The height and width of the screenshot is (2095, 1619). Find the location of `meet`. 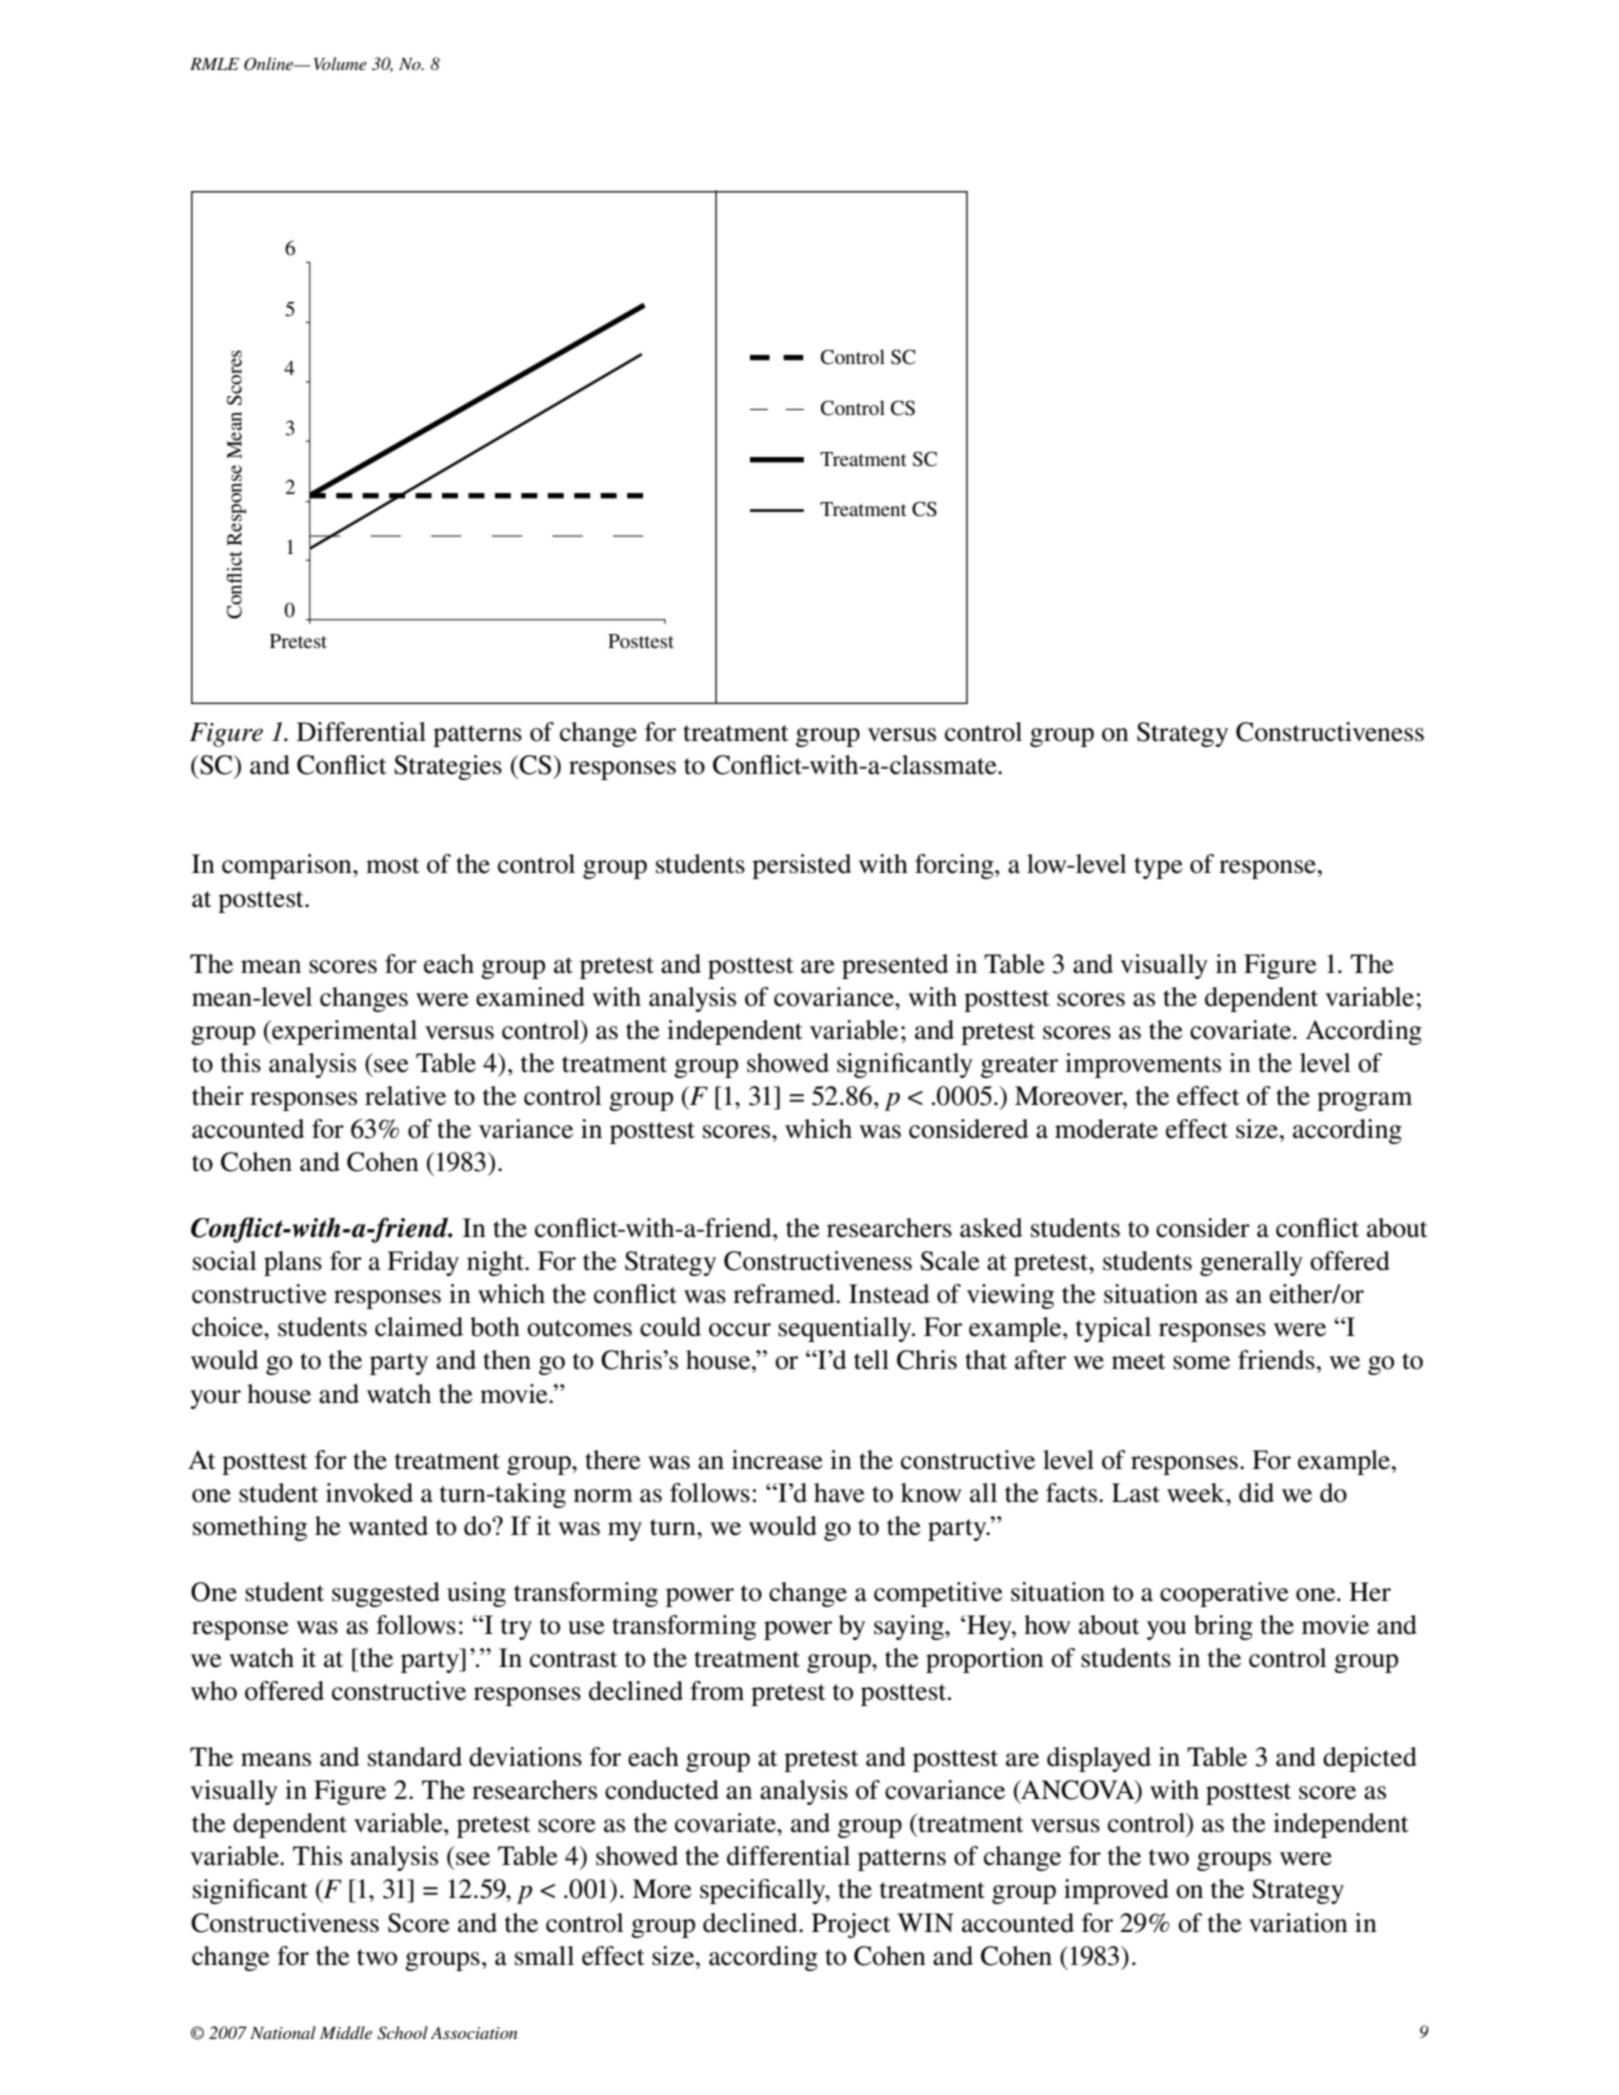

meet is located at coordinates (1139, 1361).
